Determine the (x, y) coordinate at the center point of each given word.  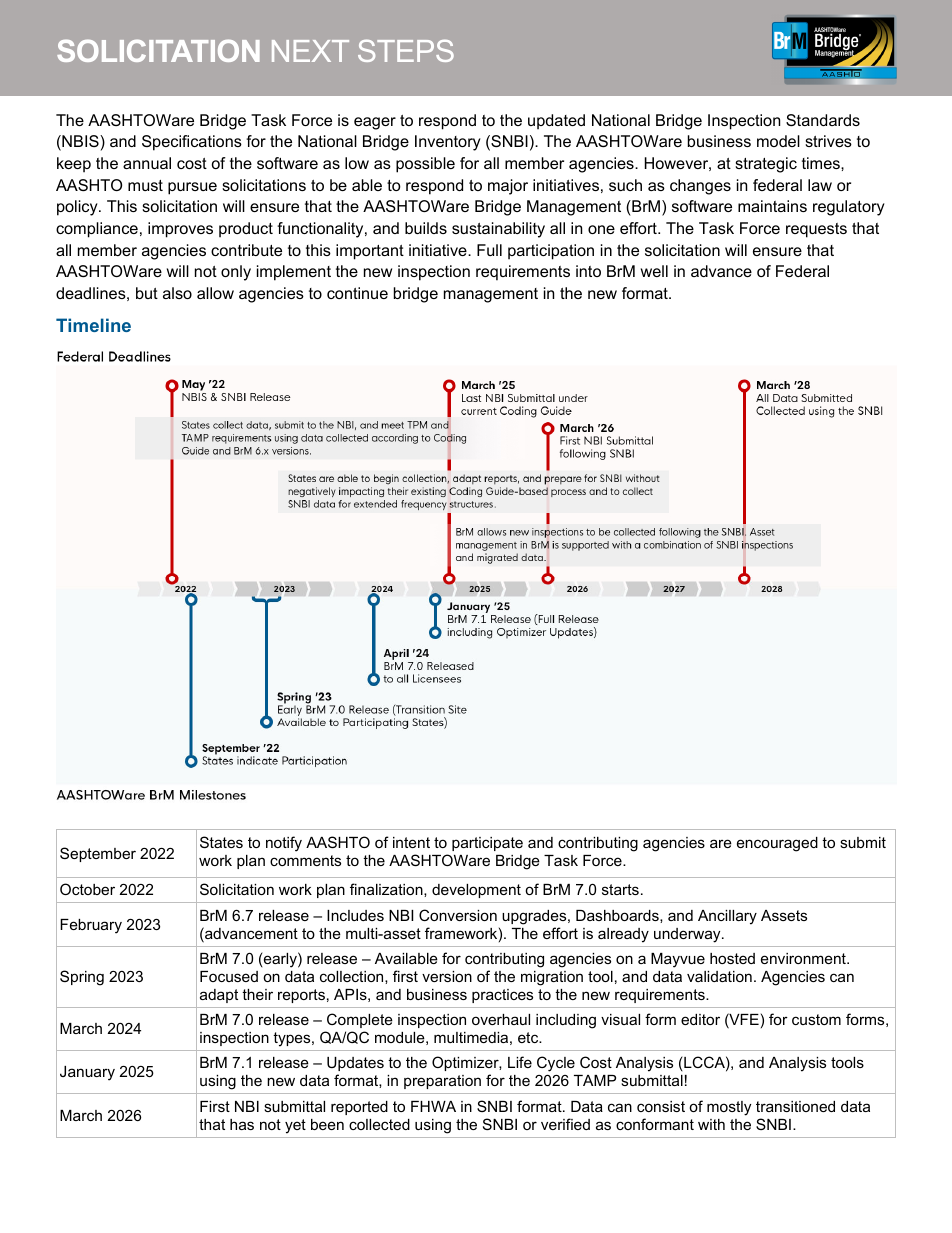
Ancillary (727, 917)
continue (357, 293)
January (87, 1073)
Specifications (192, 143)
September (98, 854)
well (654, 271)
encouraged (777, 844)
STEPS (406, 50)
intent (411, 842)
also (177, 293)
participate (487, 844)
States (221, 842)
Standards (823, 120)
